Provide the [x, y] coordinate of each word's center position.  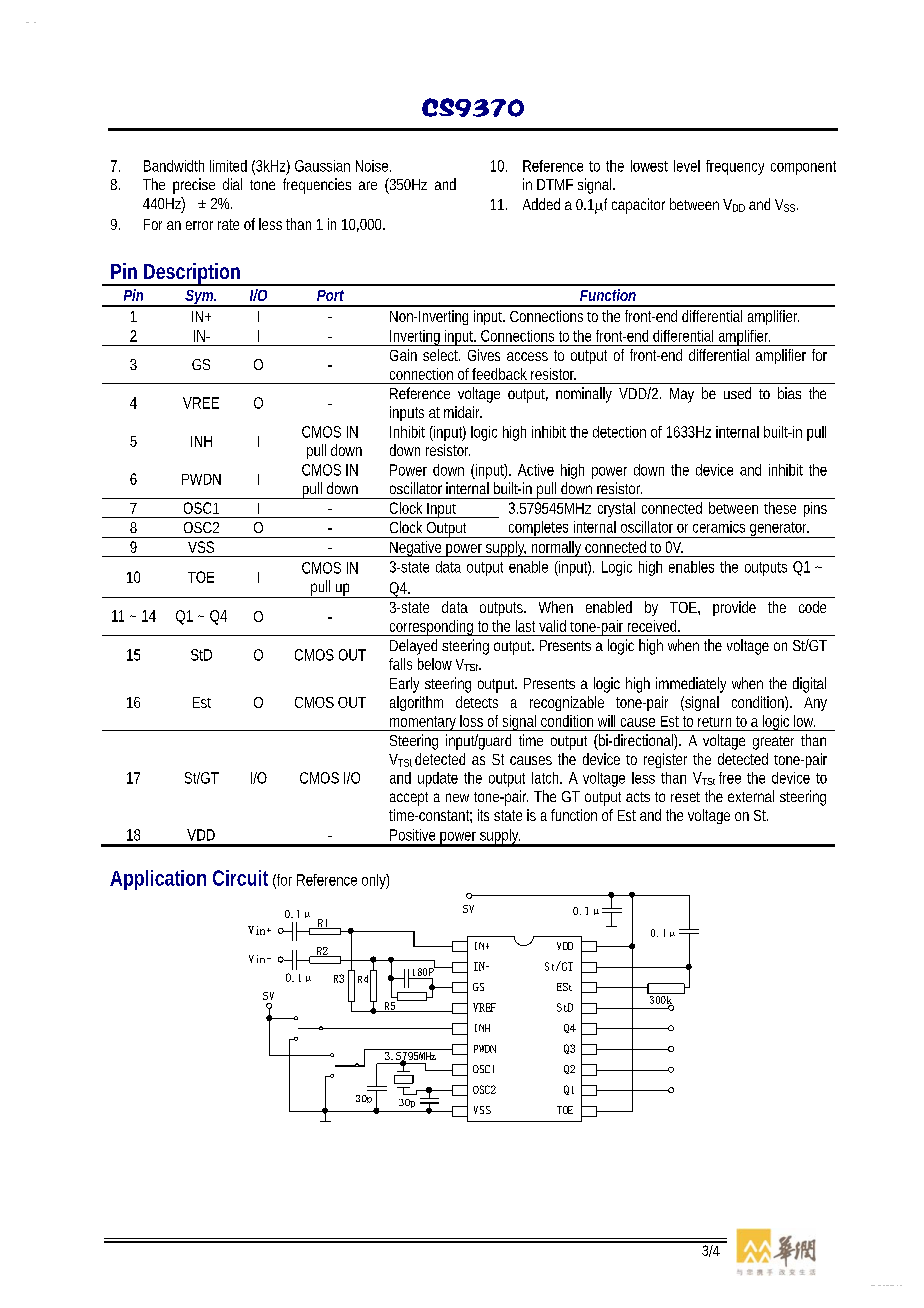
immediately [691, 685]
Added [541, 204]
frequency [735, 167]
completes [539, 529]
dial [232, 184]
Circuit [240, 878]
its [483, 815]
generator [779, 530]
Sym [200, 298]
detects [477, 702]
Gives [484, 355]
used [737, 393]
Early [404, 685]
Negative [416, 549]
